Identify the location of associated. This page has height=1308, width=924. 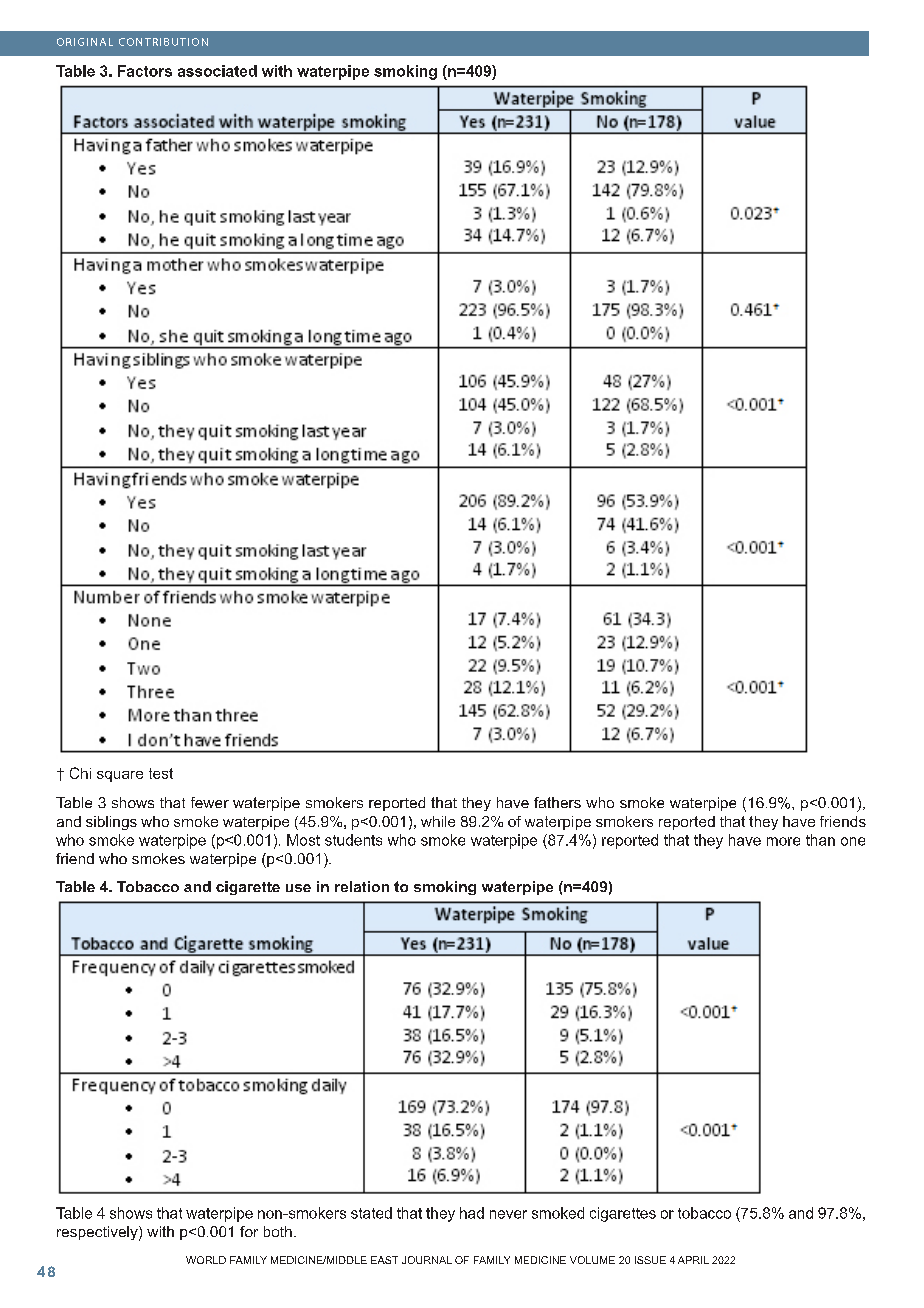
(217, 71).
